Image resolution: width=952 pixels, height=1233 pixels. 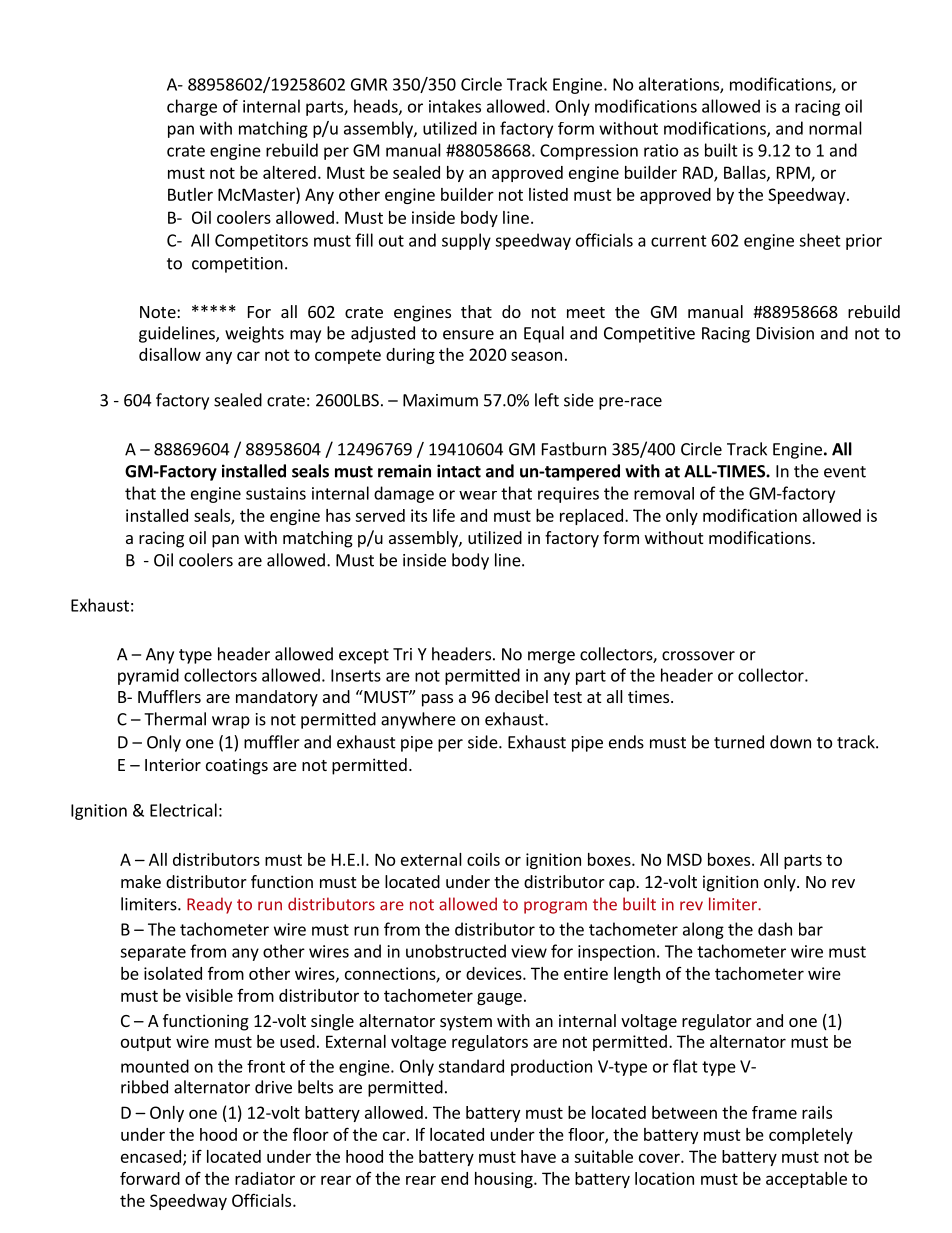 What do you see at coordinates (151, 1156) in the document?
I see `encased` at bounding box center [151, 1156].
